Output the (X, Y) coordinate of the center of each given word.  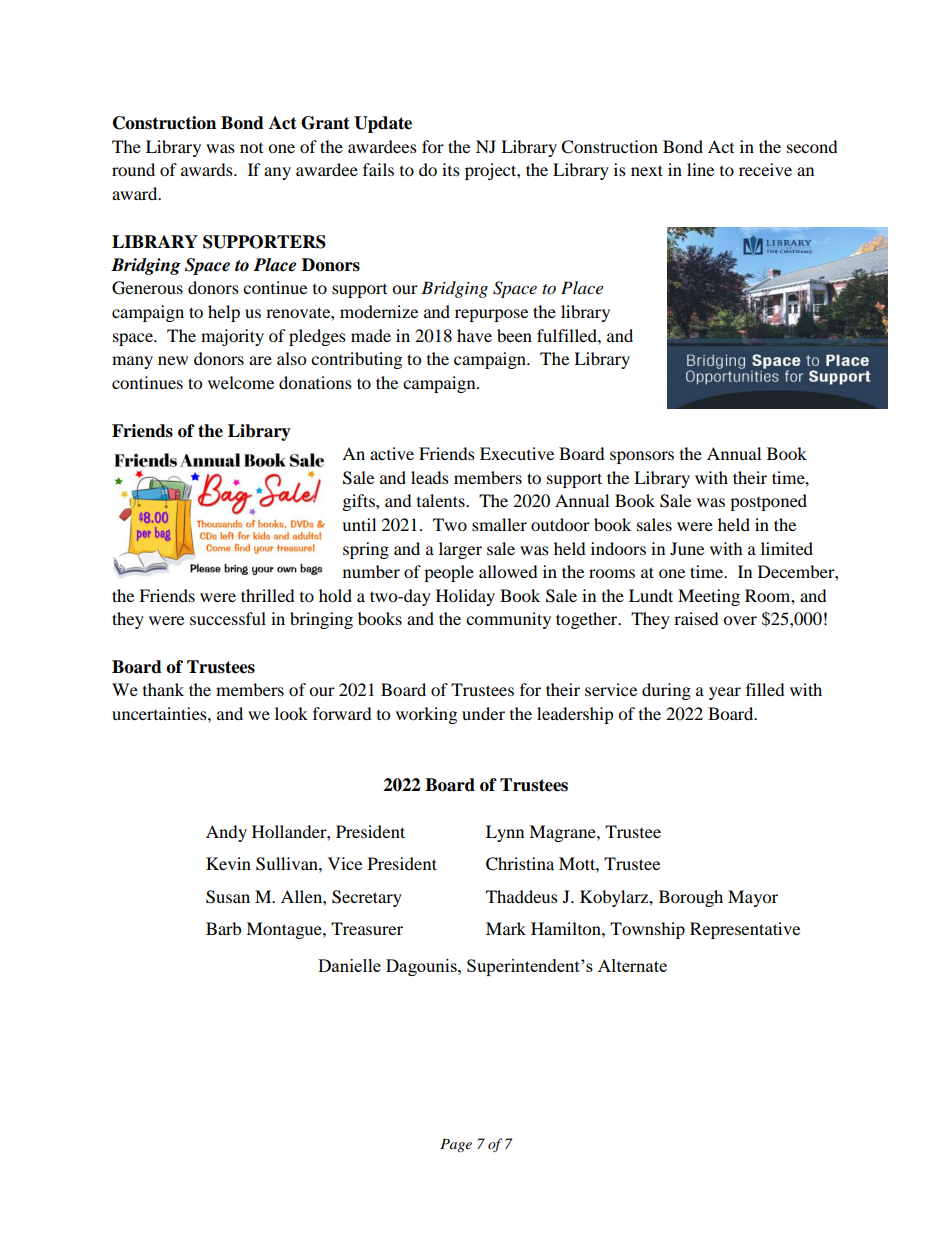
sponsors (642, 457)
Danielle (349, 965)
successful (228, 618)
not (251, 148)
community (508, 620)
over (740, 620)
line (700, 169)
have (474, 335)
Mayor (753, 898)
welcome (241, 382)
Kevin (228, 863)
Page (456, 1145)
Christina (520, 864)
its (451, 169)
